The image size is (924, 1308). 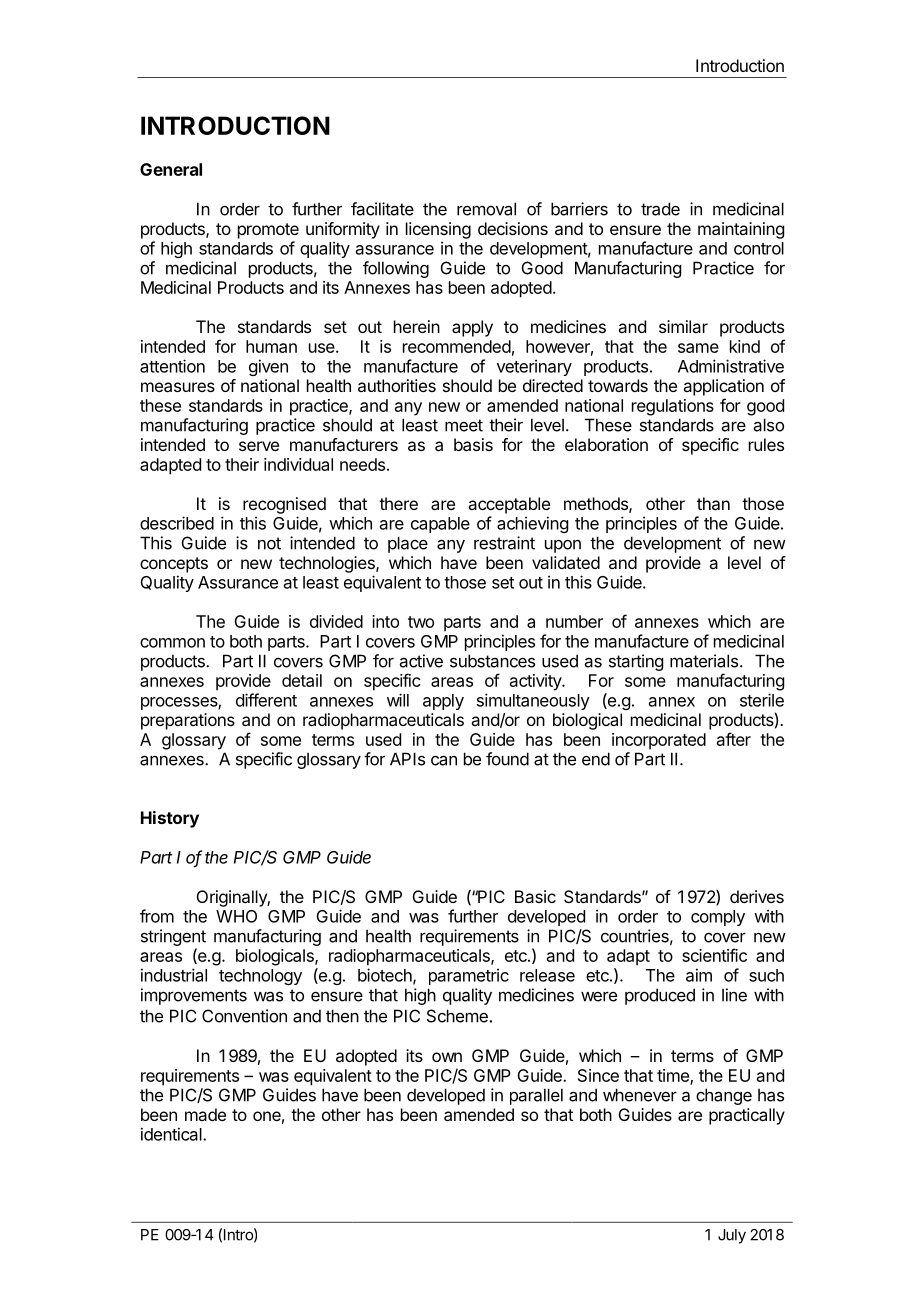 What do you see at coordinates (268, 231) in the page?
I see `promote` at bounding box center [268, 231].
